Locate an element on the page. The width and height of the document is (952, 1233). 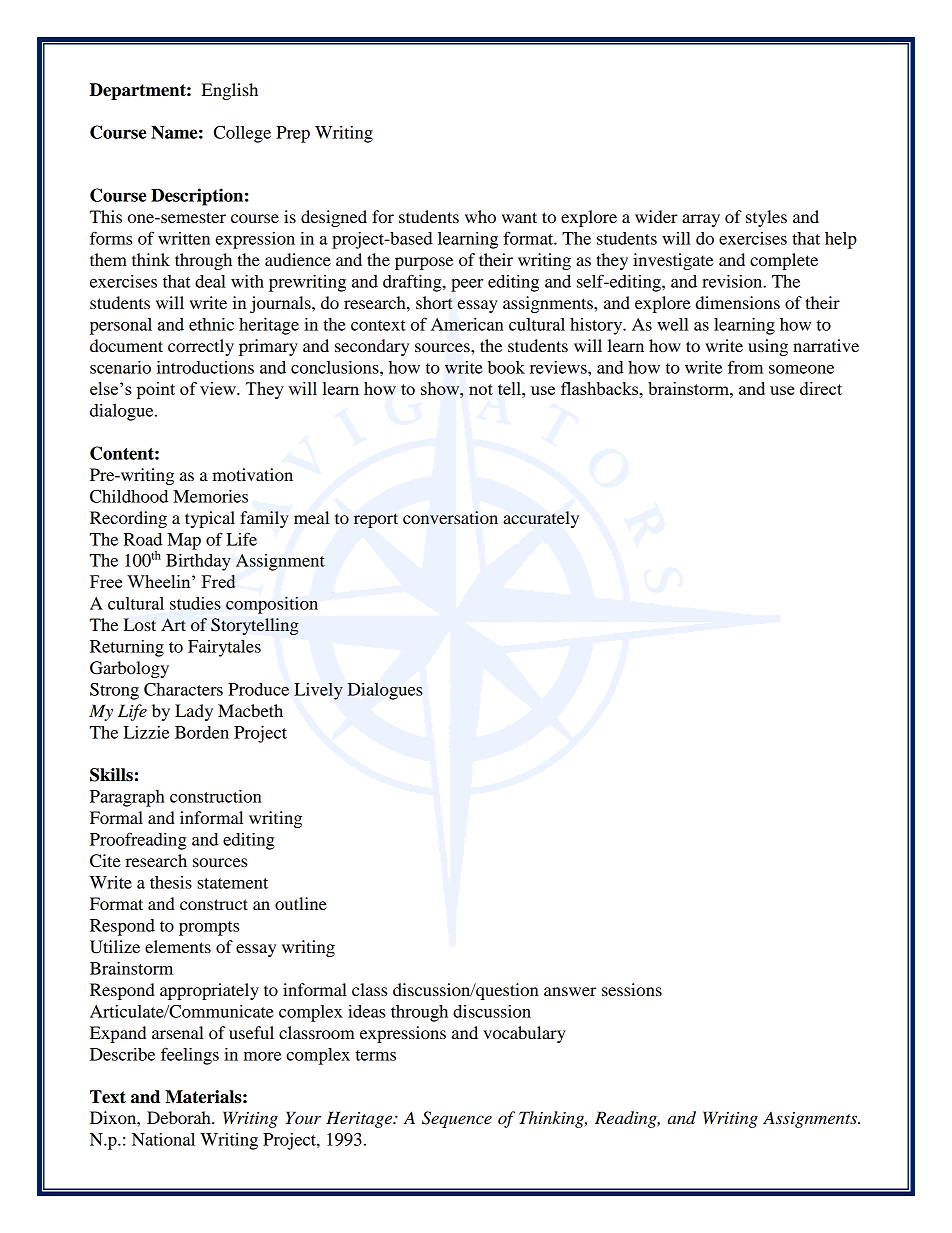
sessions is located at coordinates (632, 989).
